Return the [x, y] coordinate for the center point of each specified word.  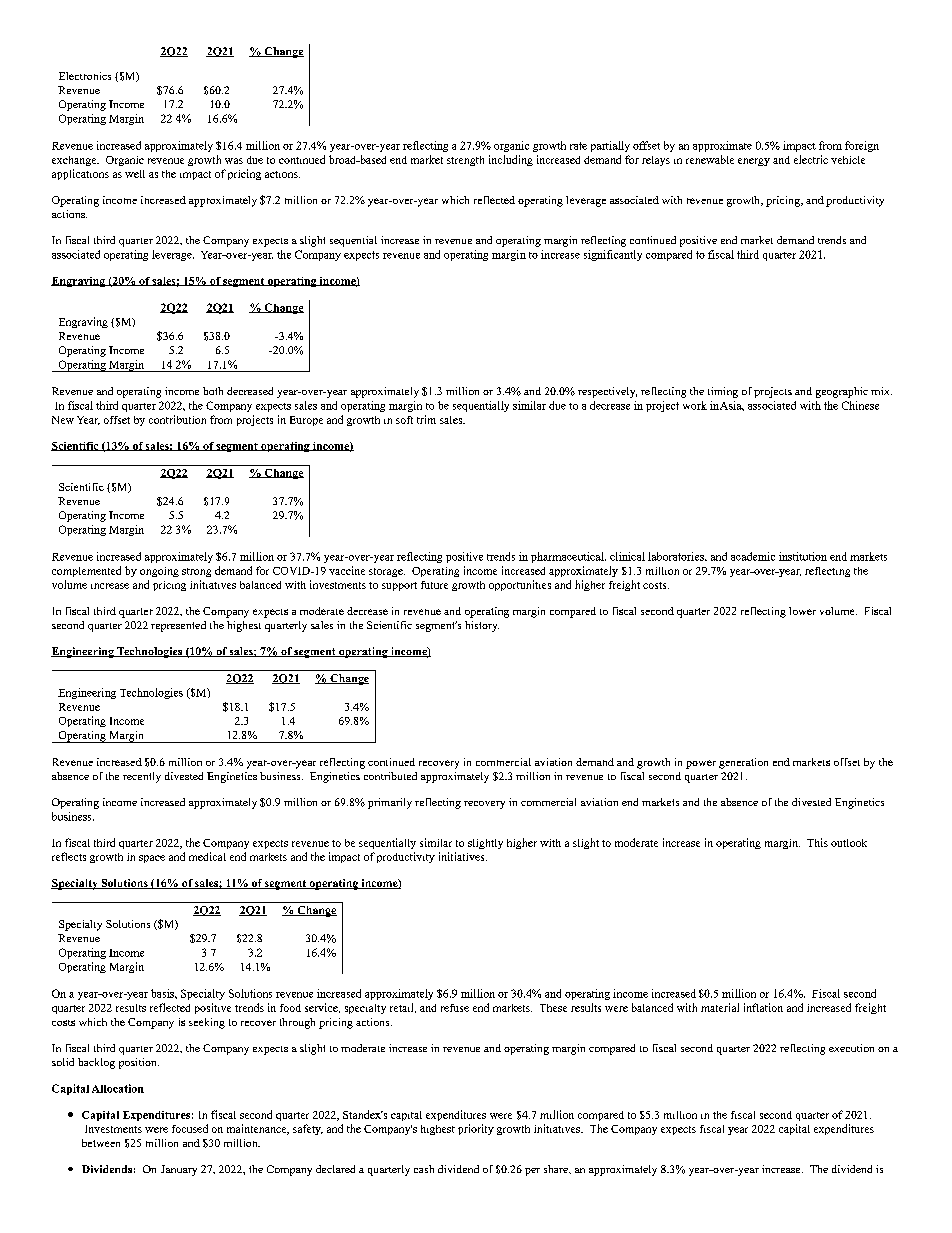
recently [142, 777]
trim [426, 419]
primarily [390, 803]
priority [476, 1129]
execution [851, 1048]
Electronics [85, 76]
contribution [177, 419]
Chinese [860, 405]
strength [465, 161]
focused [190, 1128]
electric [811, 159]
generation [743, 763]
